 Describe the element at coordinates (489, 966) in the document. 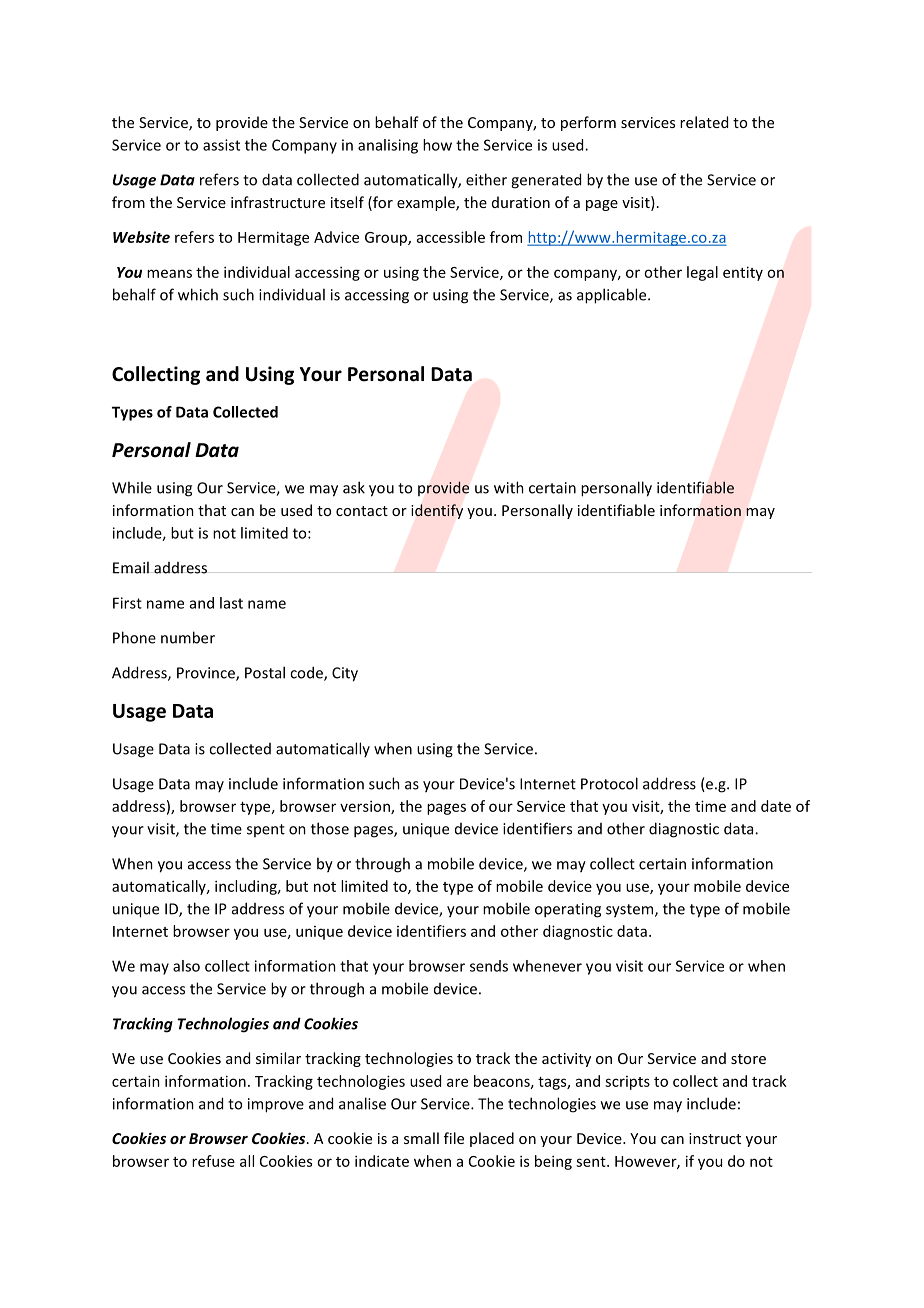

I see `sends` at that location.
